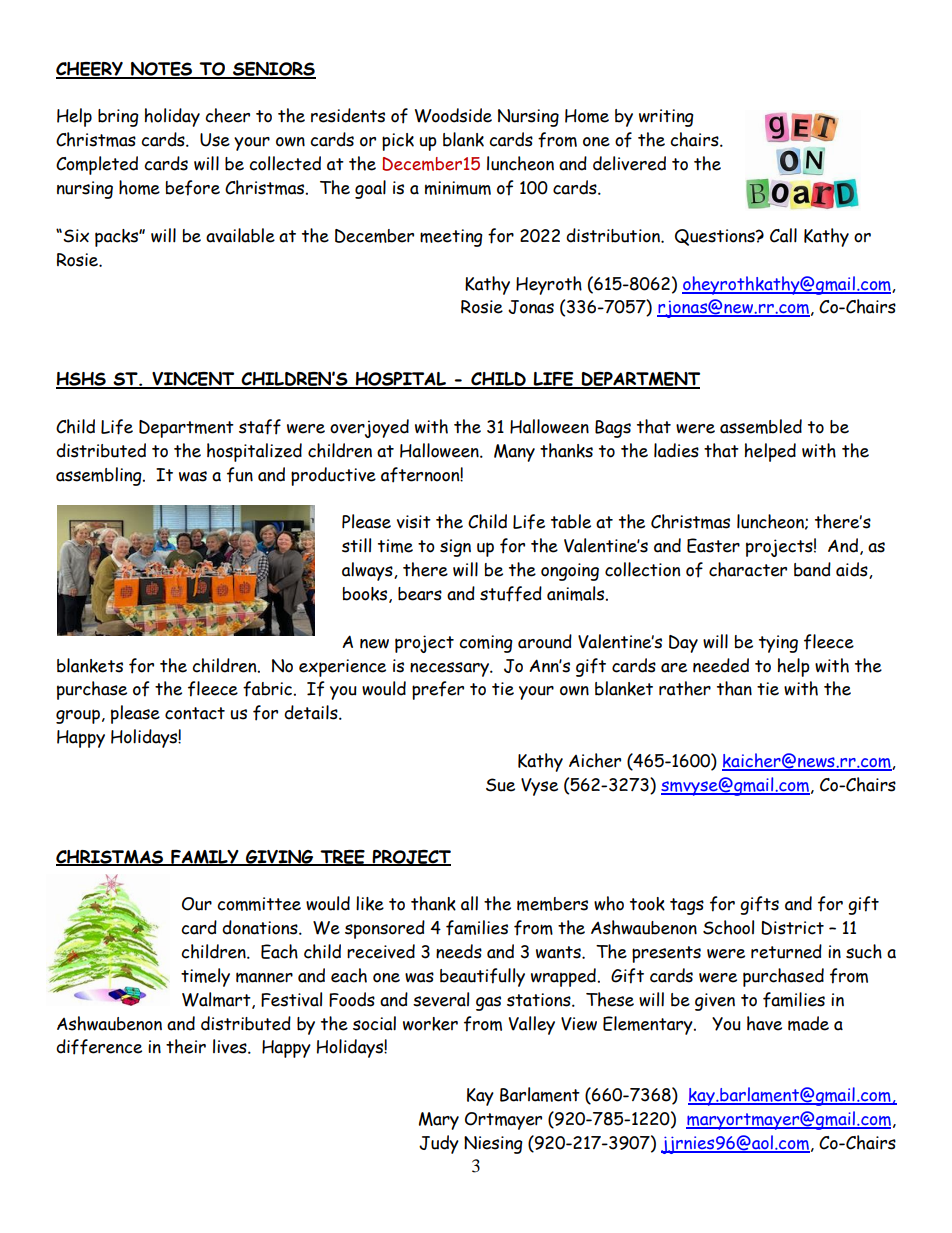 The image size is (952, 1233). Describe the element at coordinates (439, 1144) in the screenshot. I see `Judy` at that location.
